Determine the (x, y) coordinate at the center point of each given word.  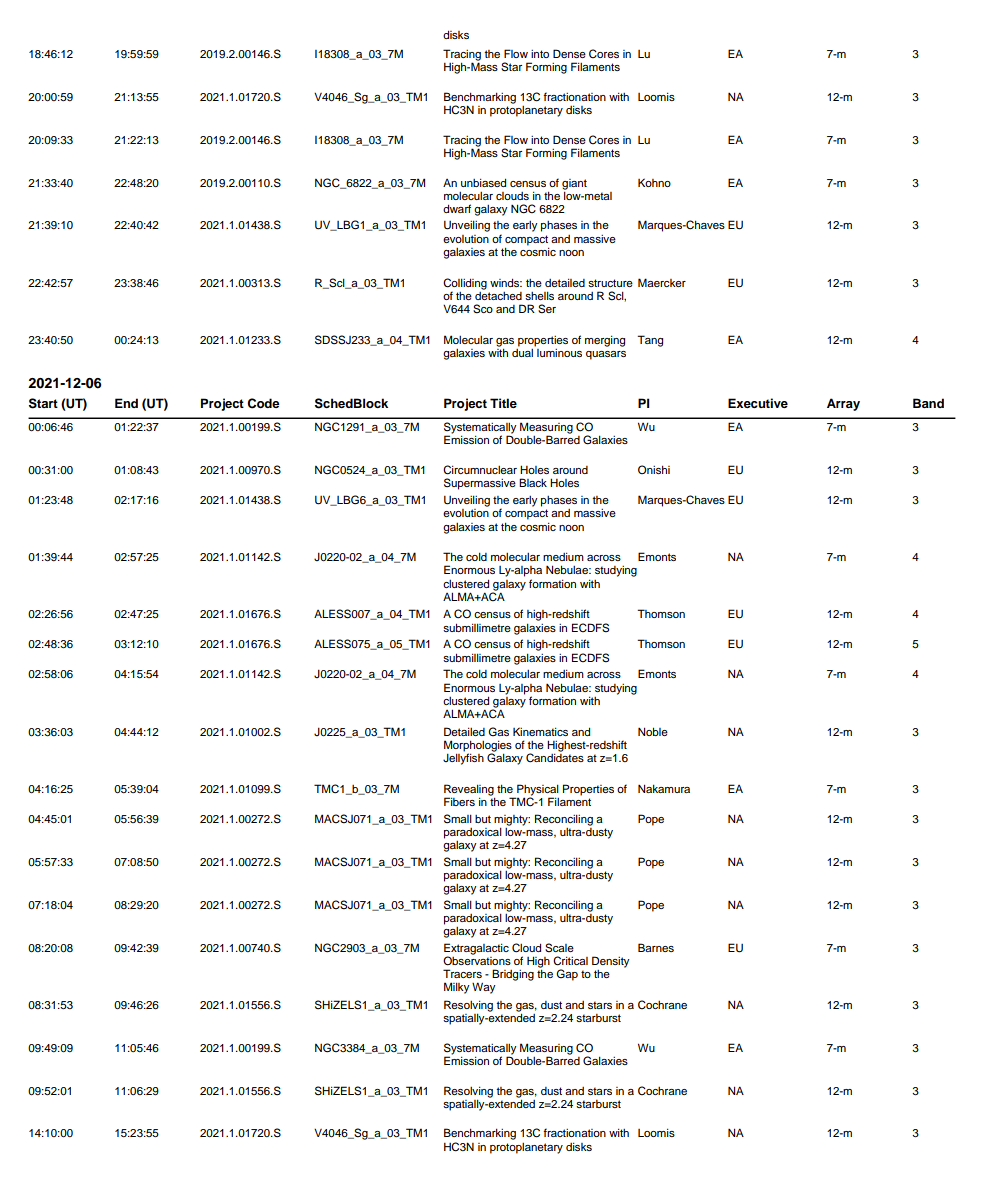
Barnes (656, 947)
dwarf (457, 208)
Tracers (462, 973)
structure (610, 283)
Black (533, 482)
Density (611, 962)
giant (574, 184)
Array (843, 404)
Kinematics (540, 731)
